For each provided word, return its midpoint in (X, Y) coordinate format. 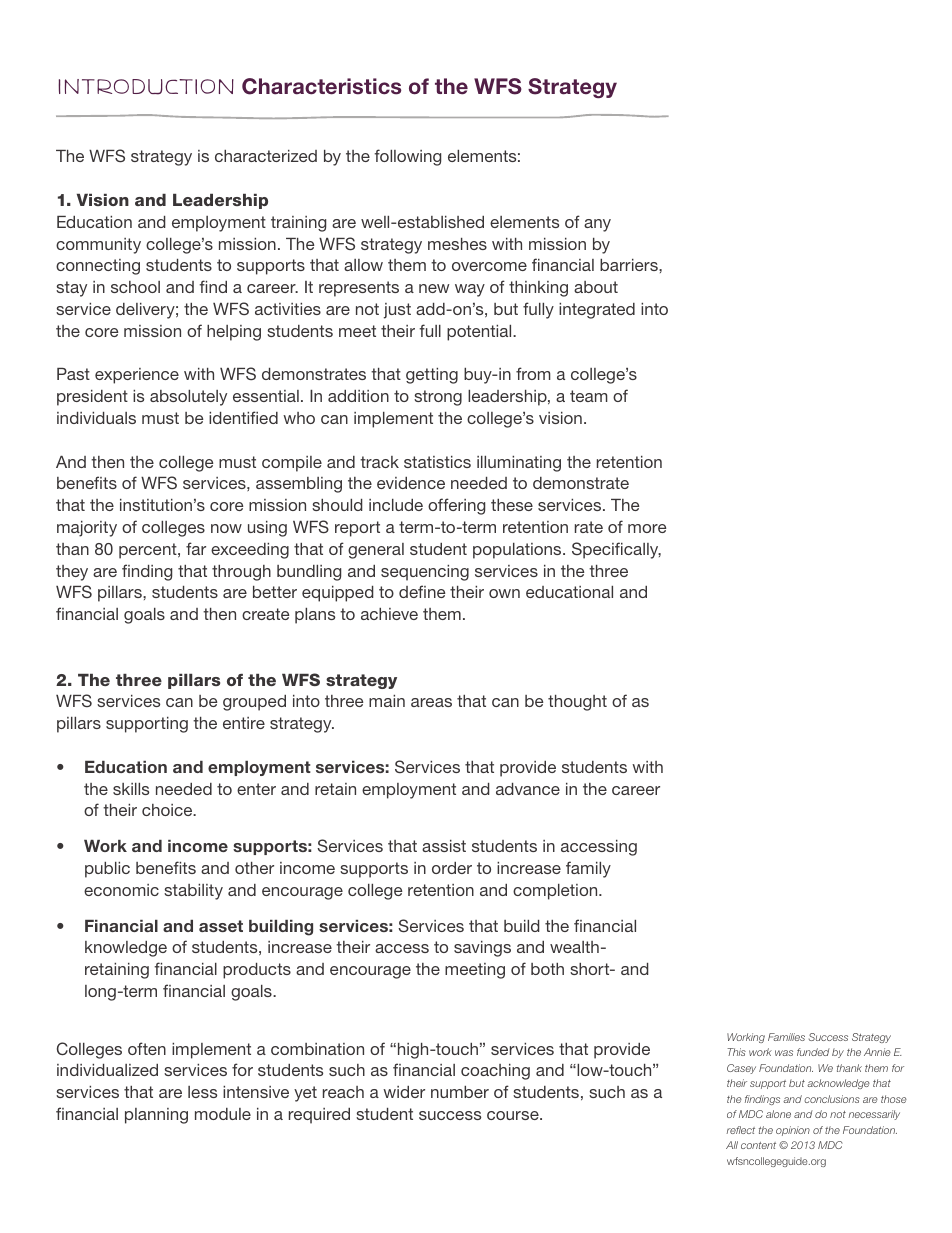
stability (193, 892)
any (597, 225)
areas (431, 702)
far (196, 548)
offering (456, 506)
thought (577, 703)
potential (480, 333)
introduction (146, 87)
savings (482, 949)
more (647, 528)
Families (786, 1037)
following (407, 157)
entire (244, 723)
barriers (630, 265)
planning (156, 1116)
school (135, 287)
